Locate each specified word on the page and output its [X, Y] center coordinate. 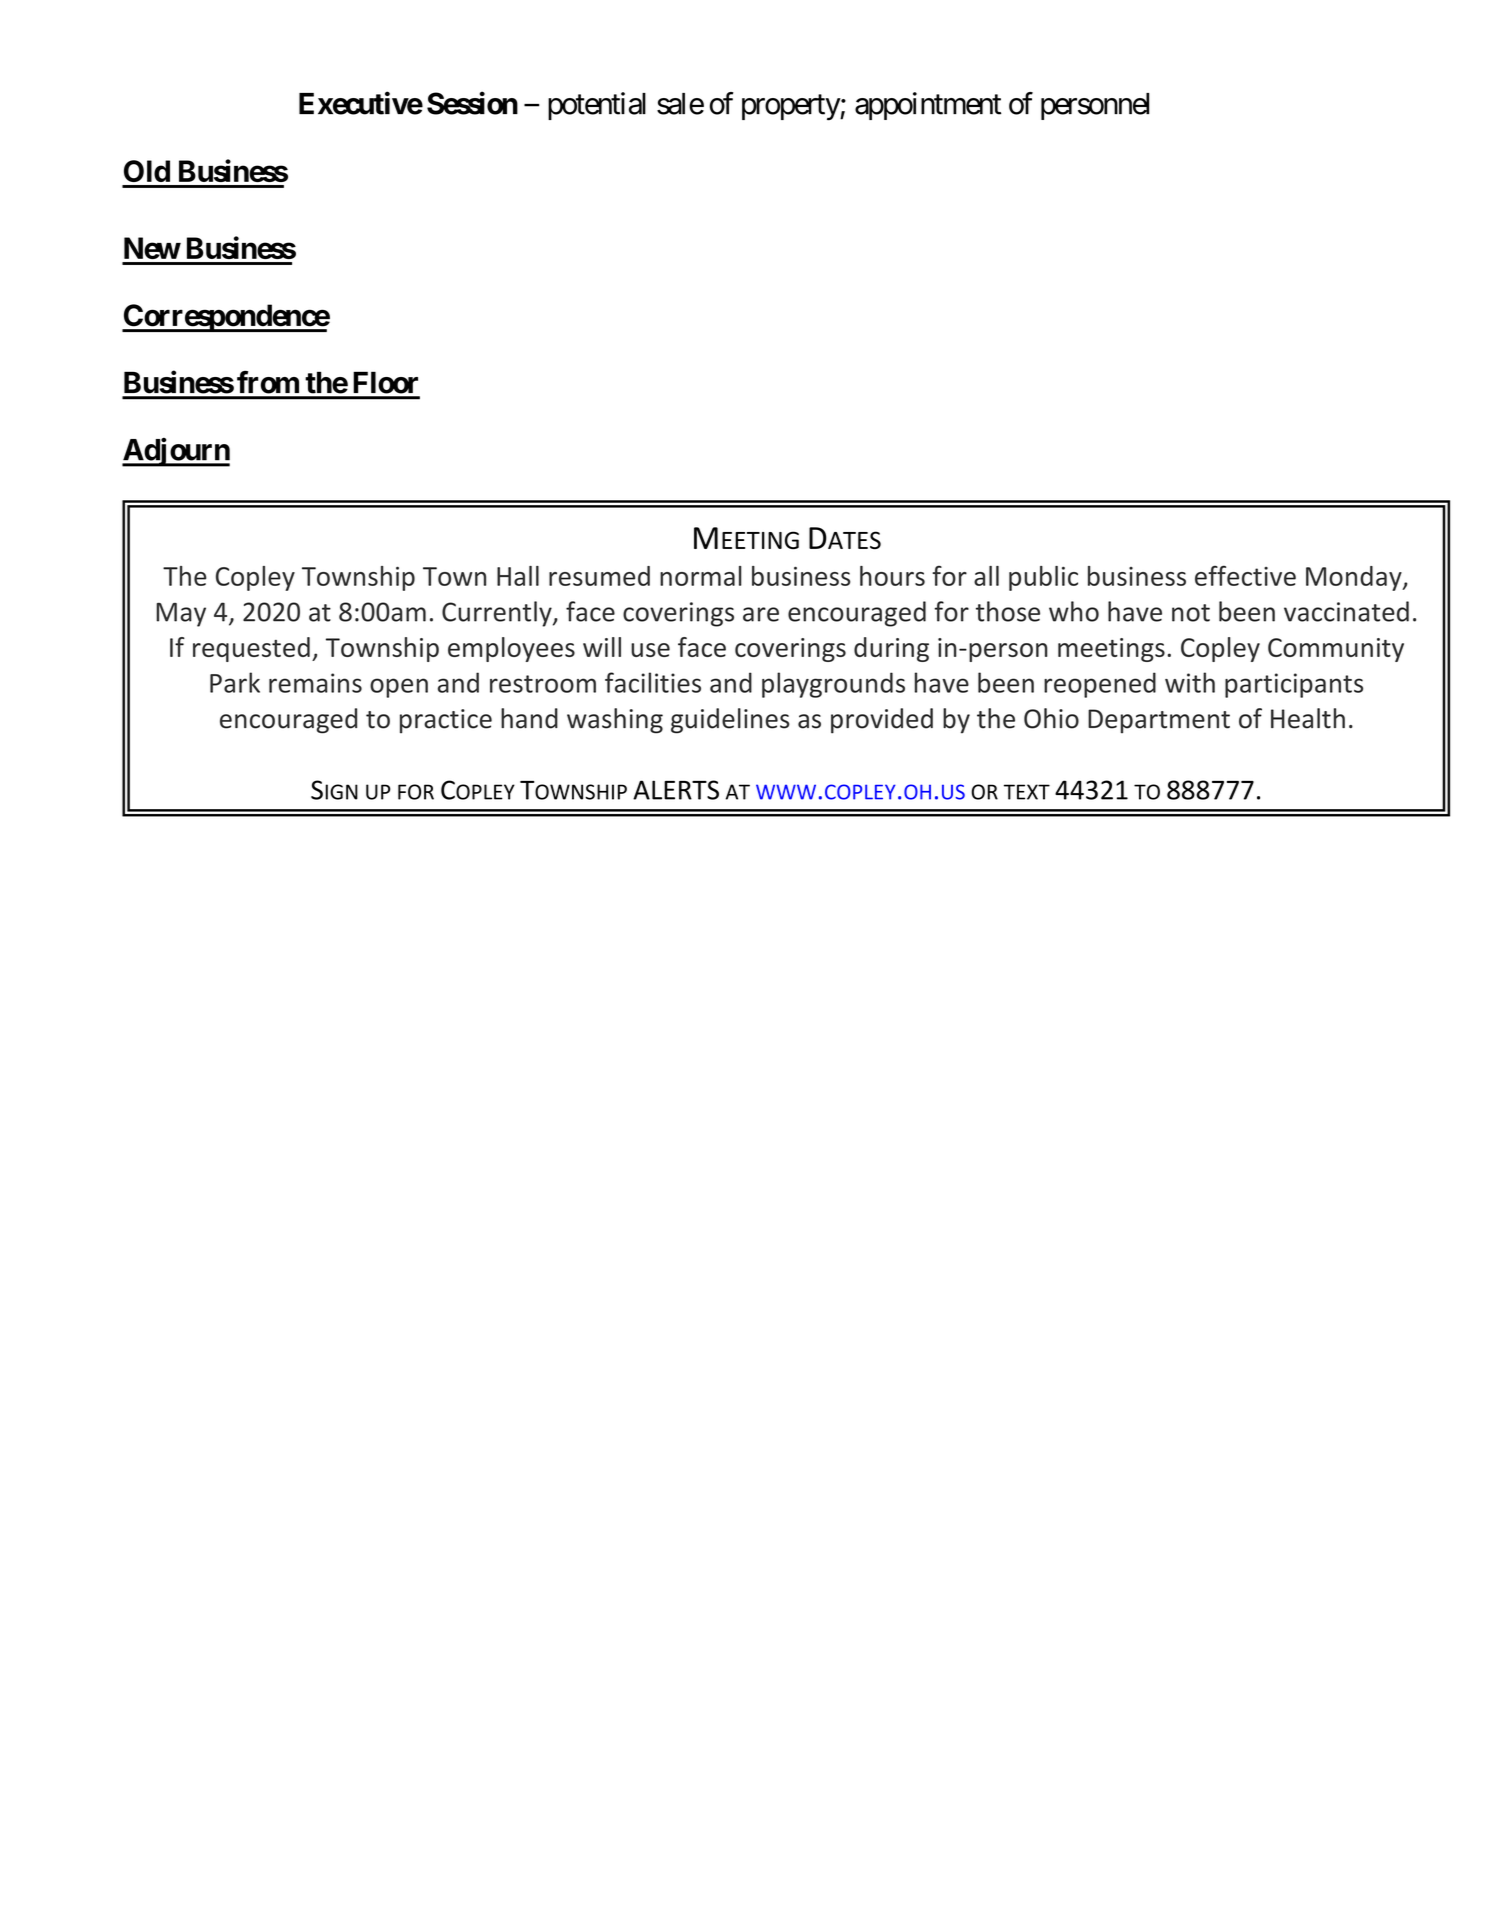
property [791, 108]
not [1191, 613]
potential [597, 106]
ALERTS [676, 790]
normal [701, 576]
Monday [1355, 578]
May [181, 615]
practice [446, 721]
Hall [518, 576]
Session [472, 103]
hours [892, 576]
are [761, 614]
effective [1245, 575]
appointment [928, 106]
